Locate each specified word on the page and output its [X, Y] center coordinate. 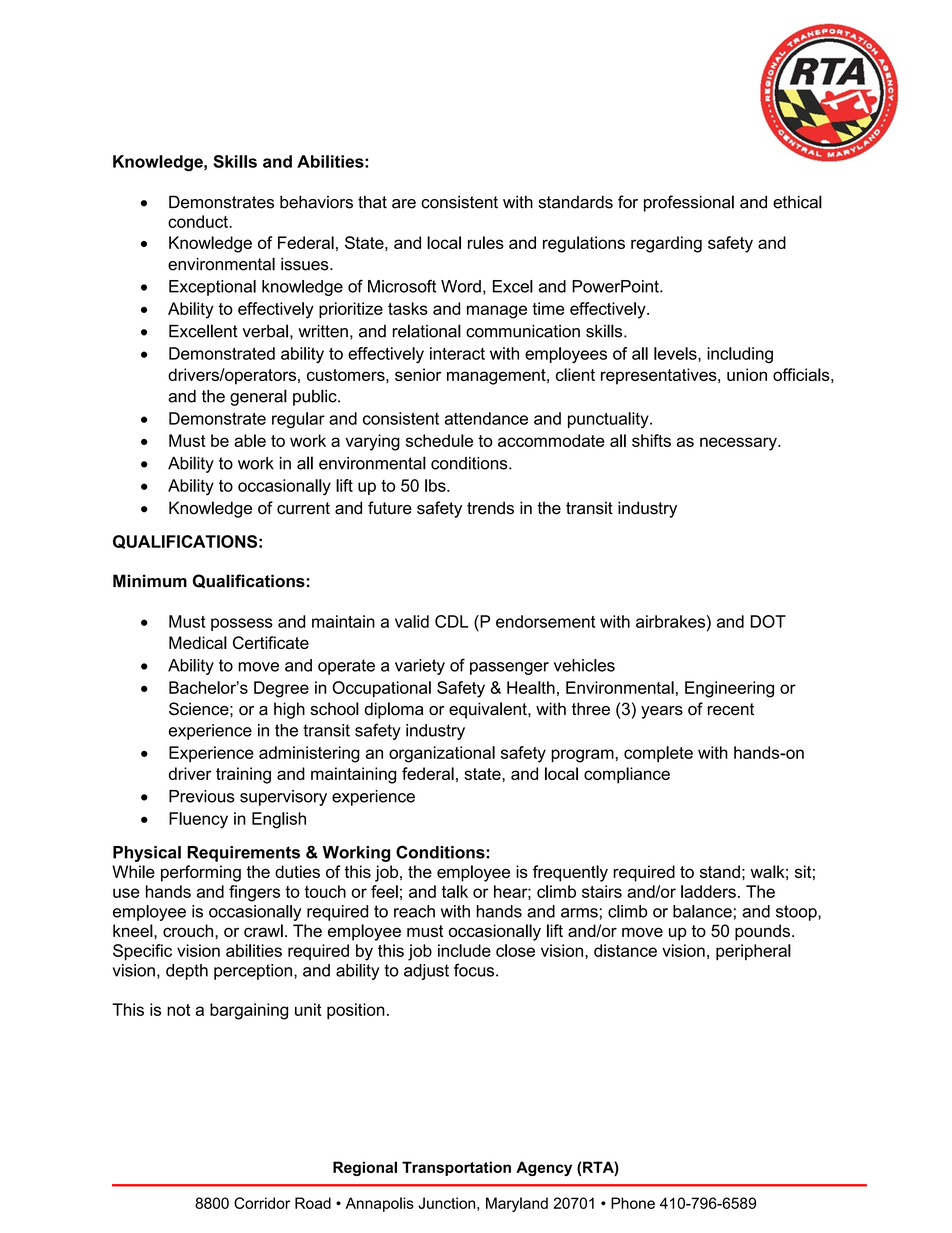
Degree [281, 689]
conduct [199, 221]
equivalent [489, 710]
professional [689, 203]
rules [486, 242]
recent [731, 709]
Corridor [262, 1203]
